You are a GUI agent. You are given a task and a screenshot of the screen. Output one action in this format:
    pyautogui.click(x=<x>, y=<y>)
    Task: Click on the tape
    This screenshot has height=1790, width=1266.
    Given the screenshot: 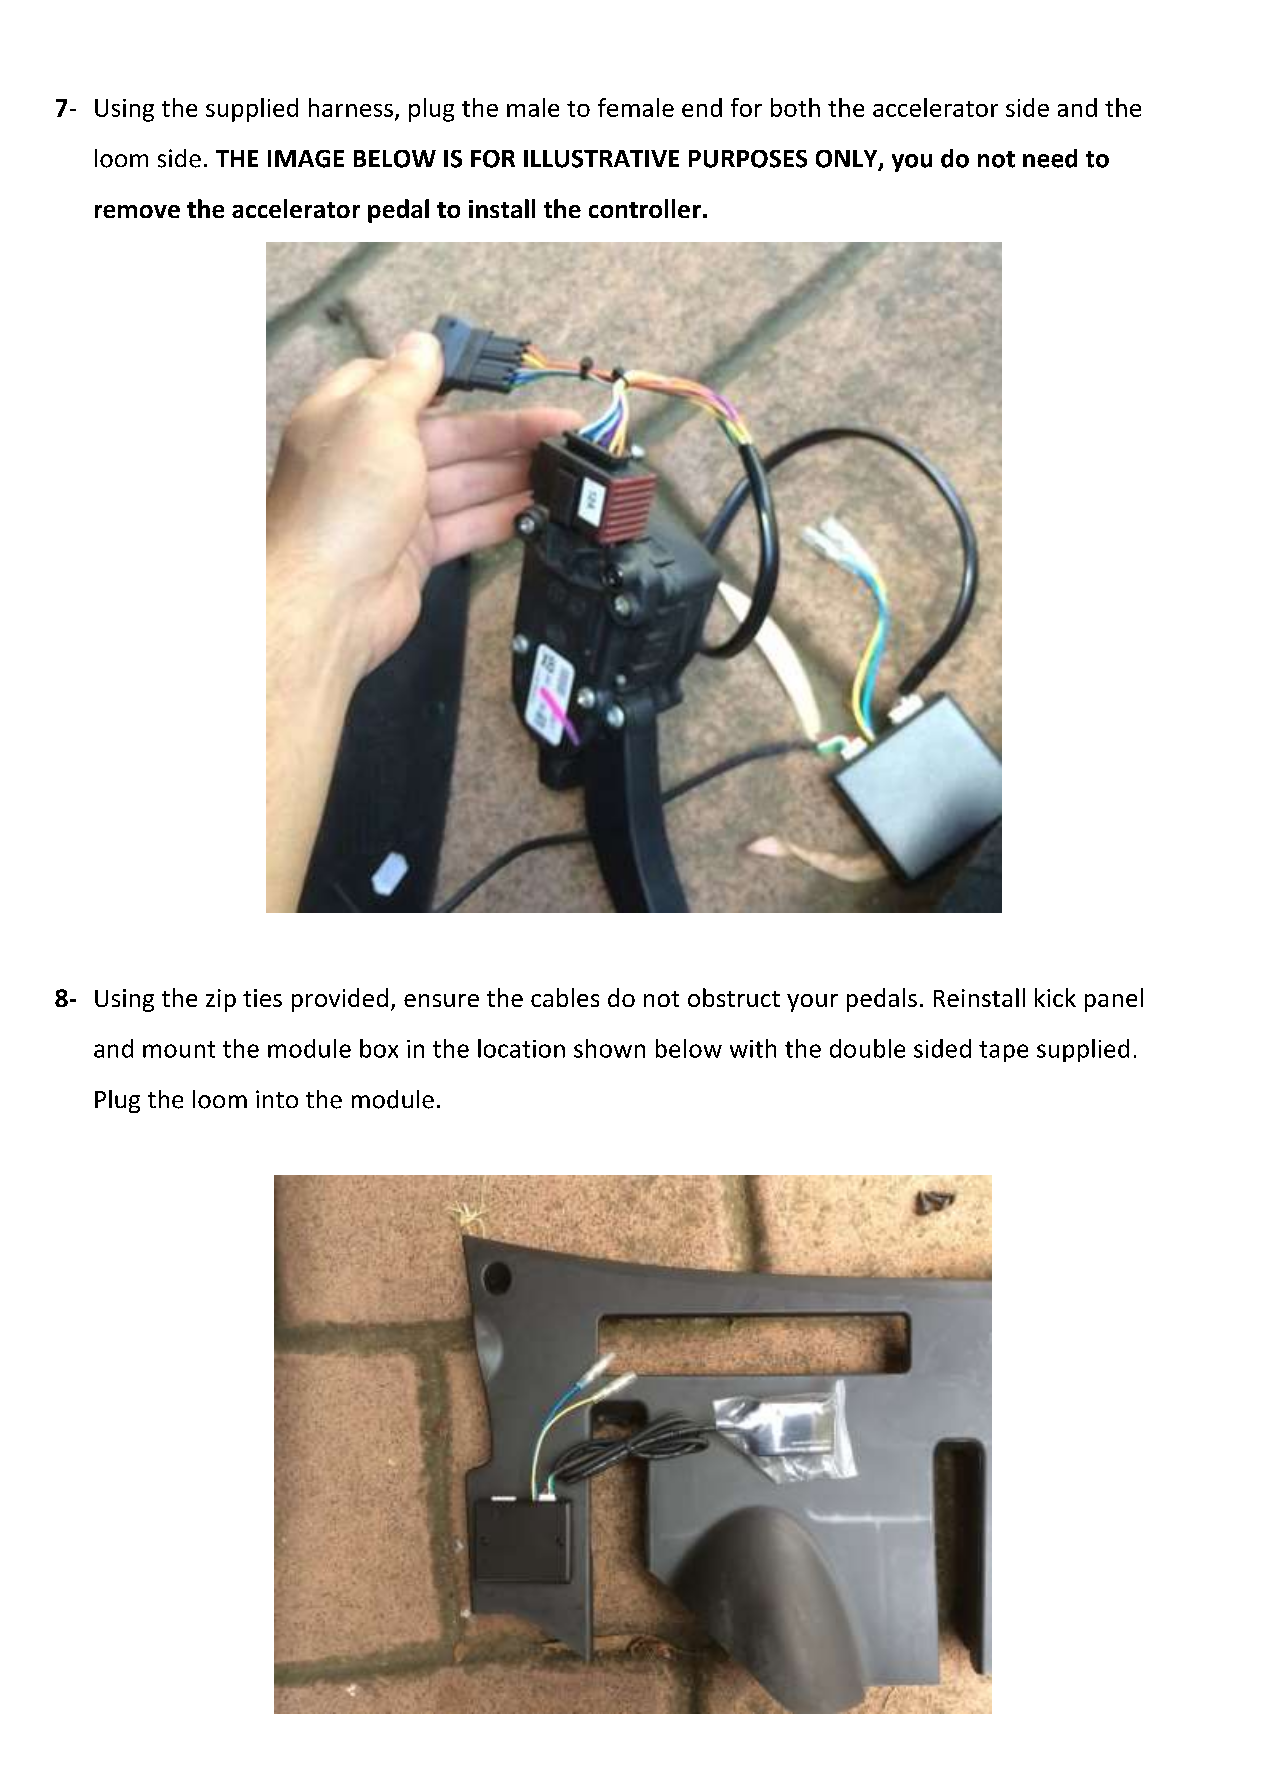 What is the action you would take?
    pyautogui.click(x=1003, y=1051)
